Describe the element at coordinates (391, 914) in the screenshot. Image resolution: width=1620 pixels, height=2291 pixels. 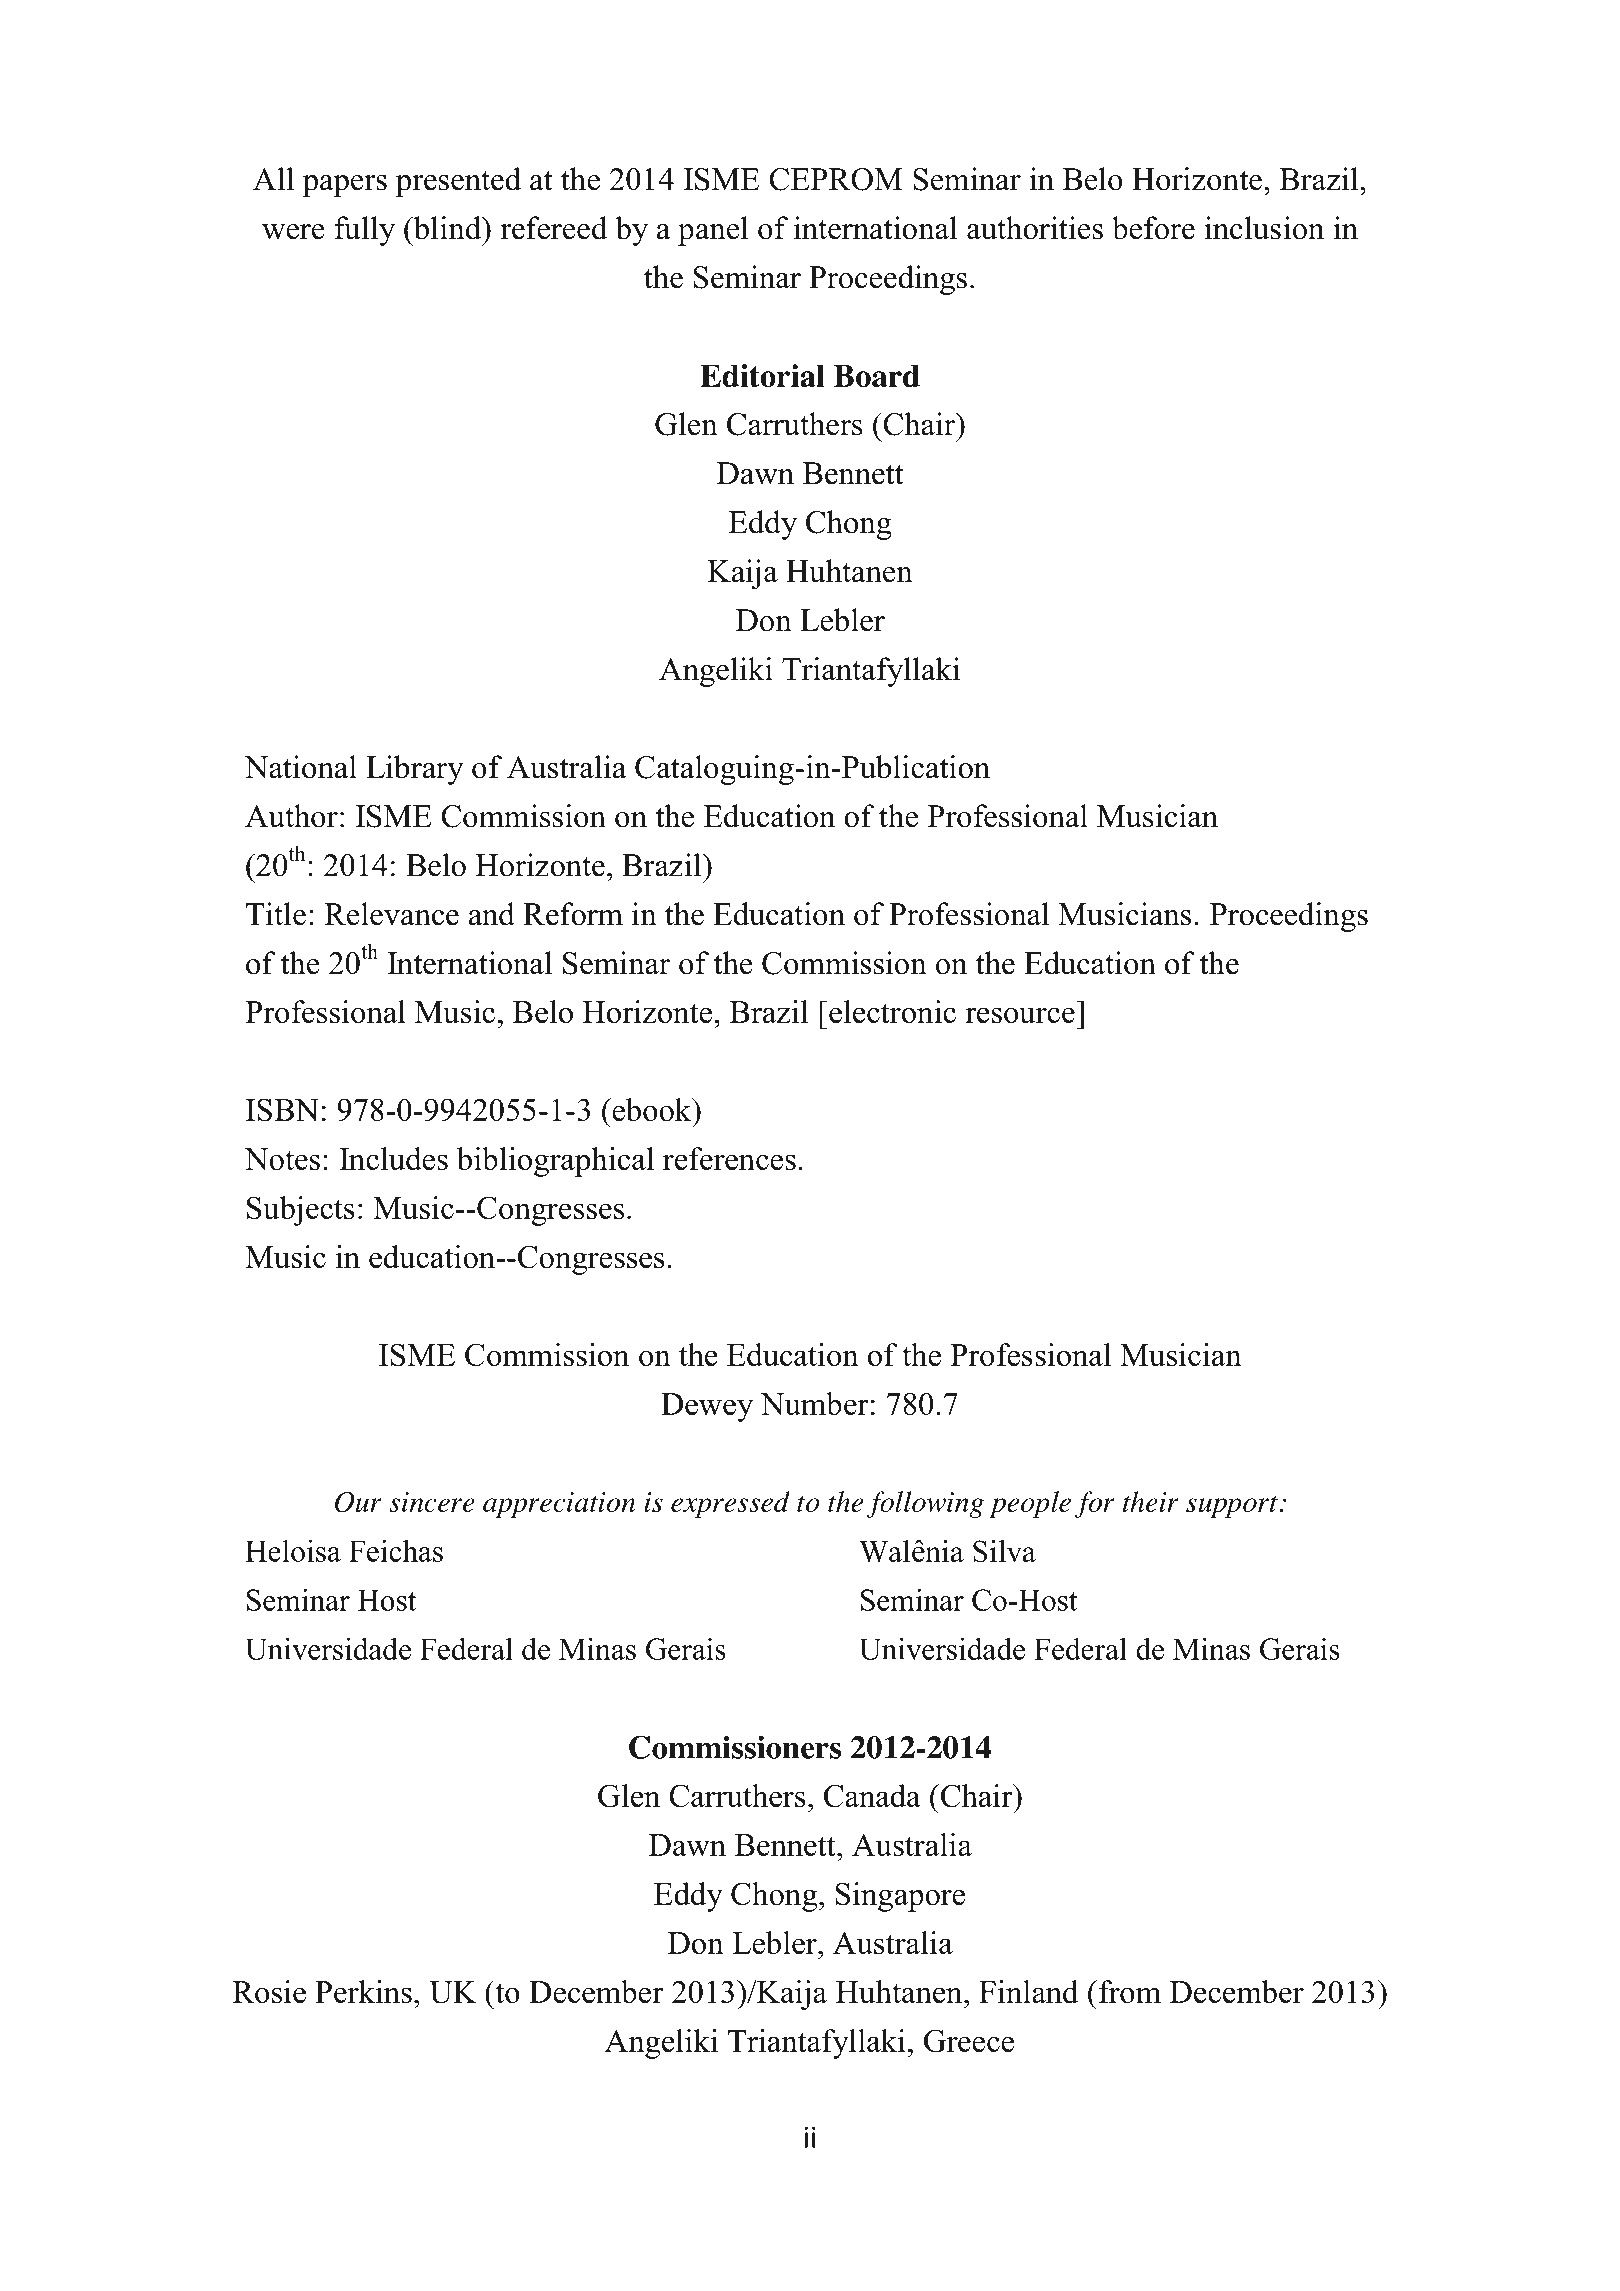
I see `Relevance` at that location.
